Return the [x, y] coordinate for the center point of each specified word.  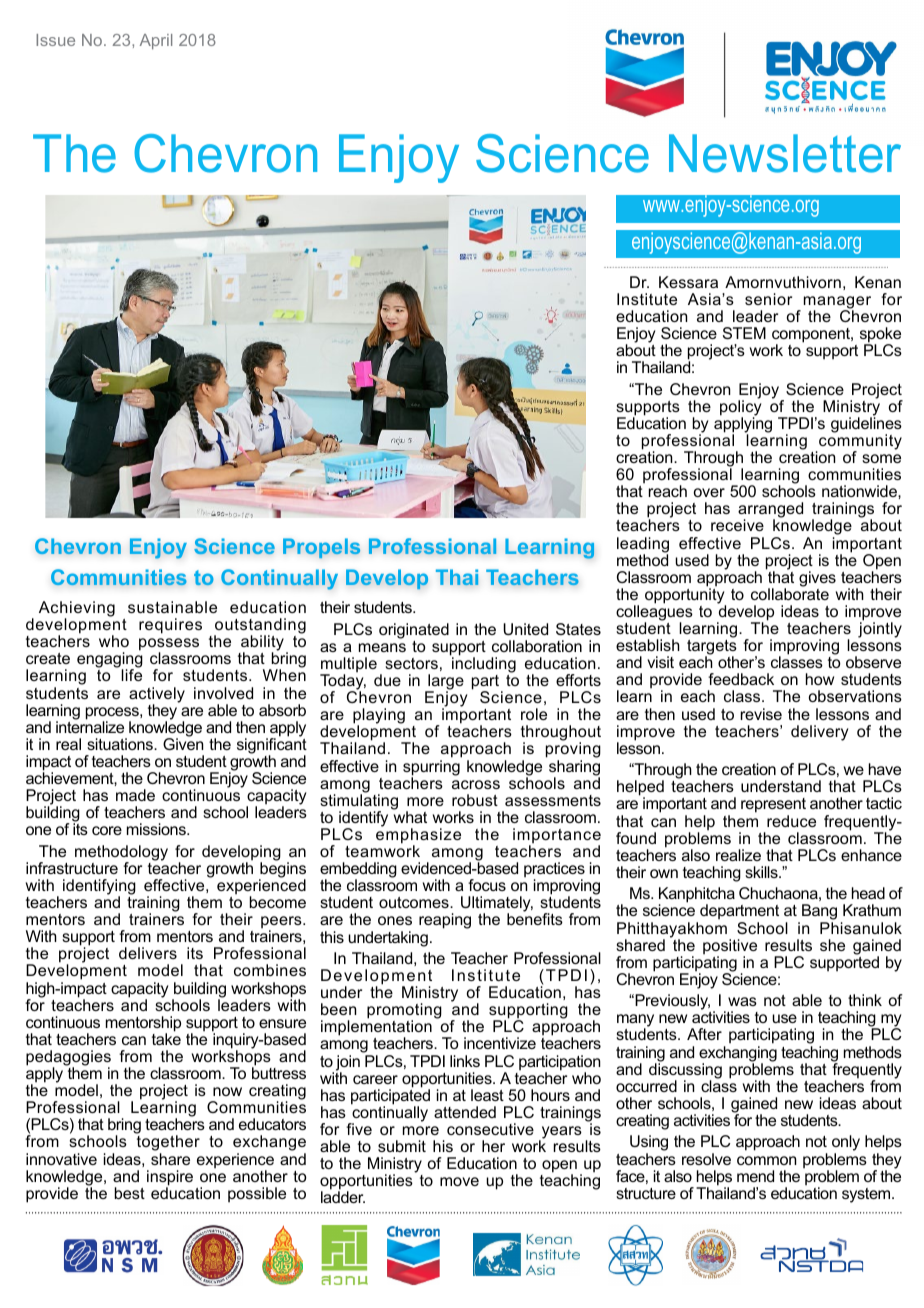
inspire [170, 1179]
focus [487, 885]
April [156, 42]
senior [768, 299]
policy [740, 408]
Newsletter [785, 153]
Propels [321, 548]
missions [157, 829]
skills [762, 872]
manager [837, 303]
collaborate [790, 593]
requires [170, 626]
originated [414, 631]
